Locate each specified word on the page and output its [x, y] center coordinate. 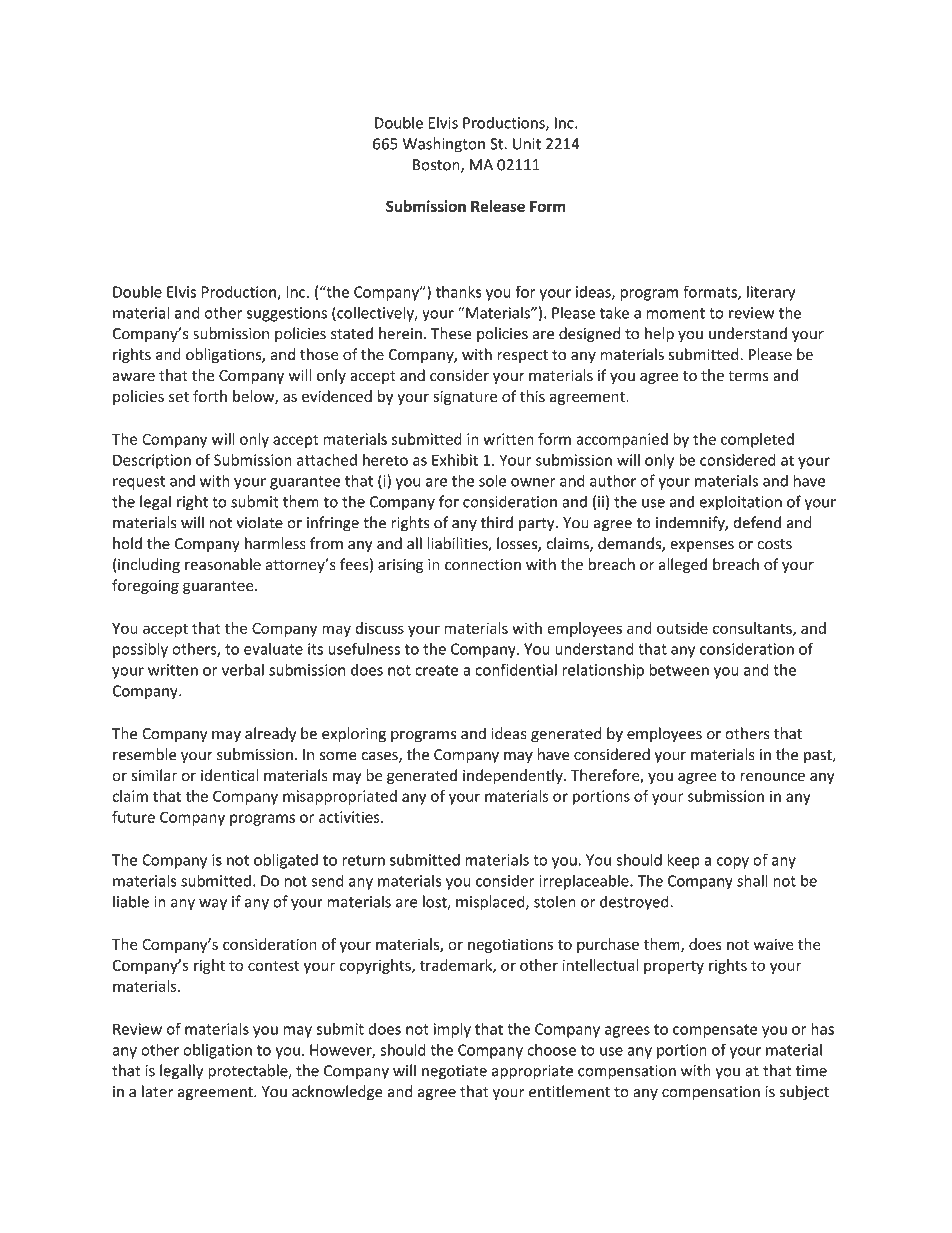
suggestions [287, 314]
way [213, 905]
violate [259, 522]
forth [210, 396]
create [436, 670]
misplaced [491, 903]
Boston [437, 166]
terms [748, 376]
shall [752, 880]
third [497, 522]
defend [757, 522]
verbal [243, 670]
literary [771, 293]
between [679, 669]
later [157, 1091]
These [451, 333]
